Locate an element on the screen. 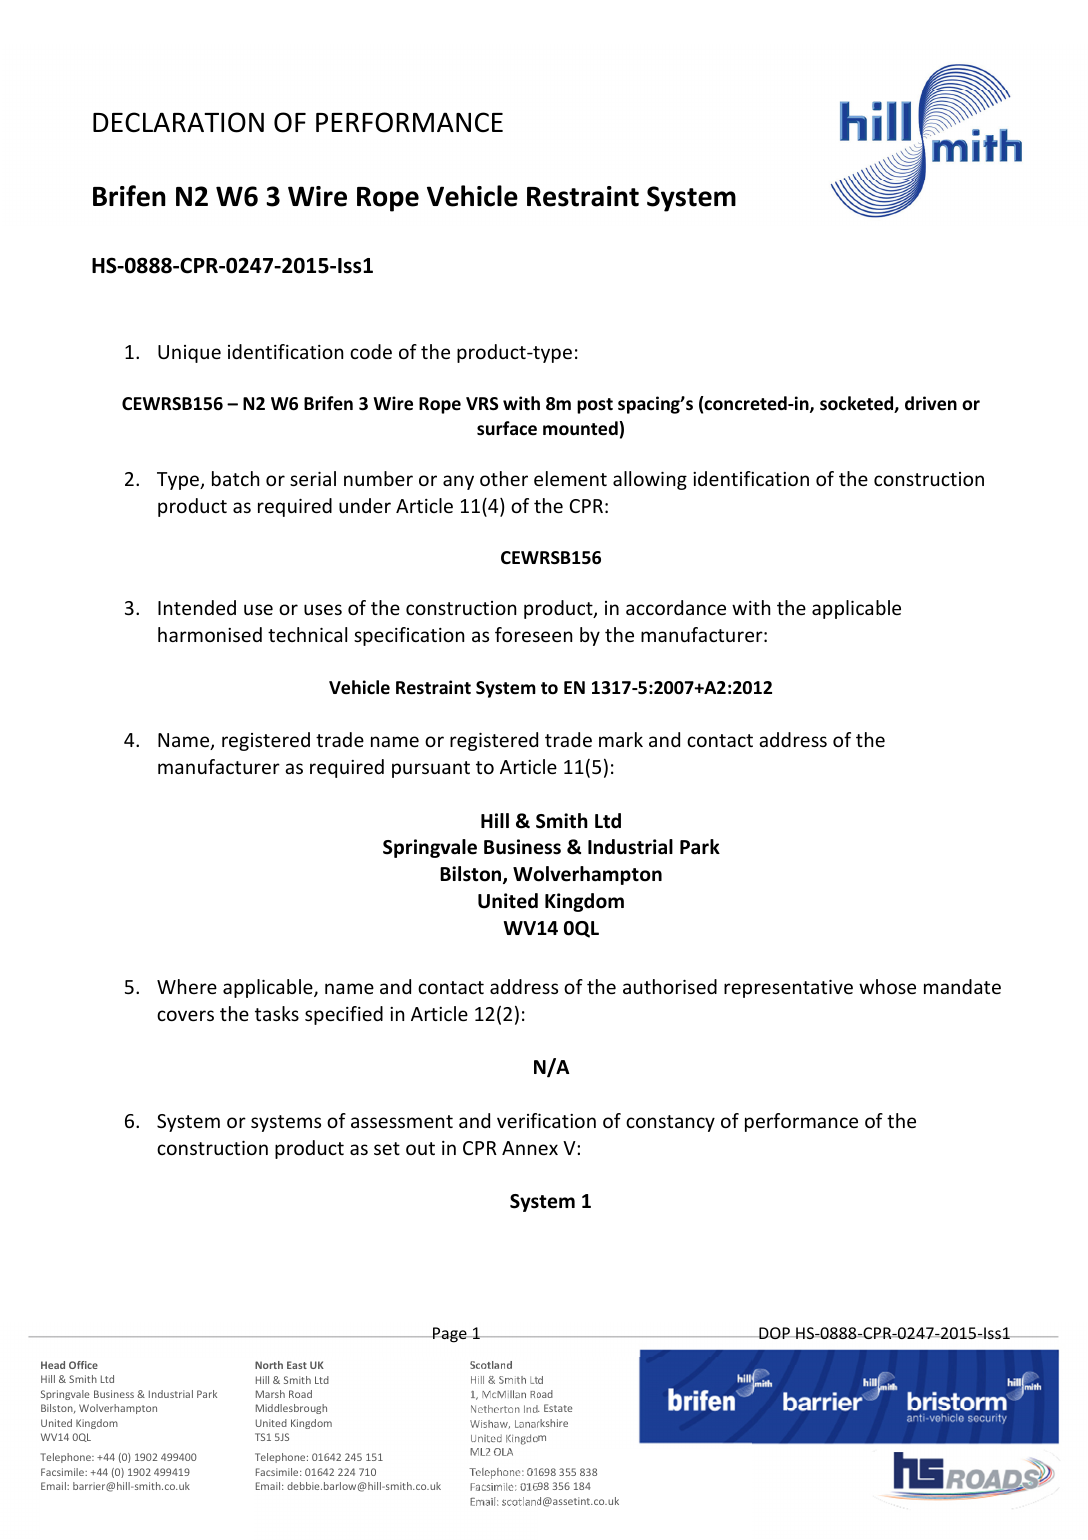  driven is located at coordinates (931, 403).
